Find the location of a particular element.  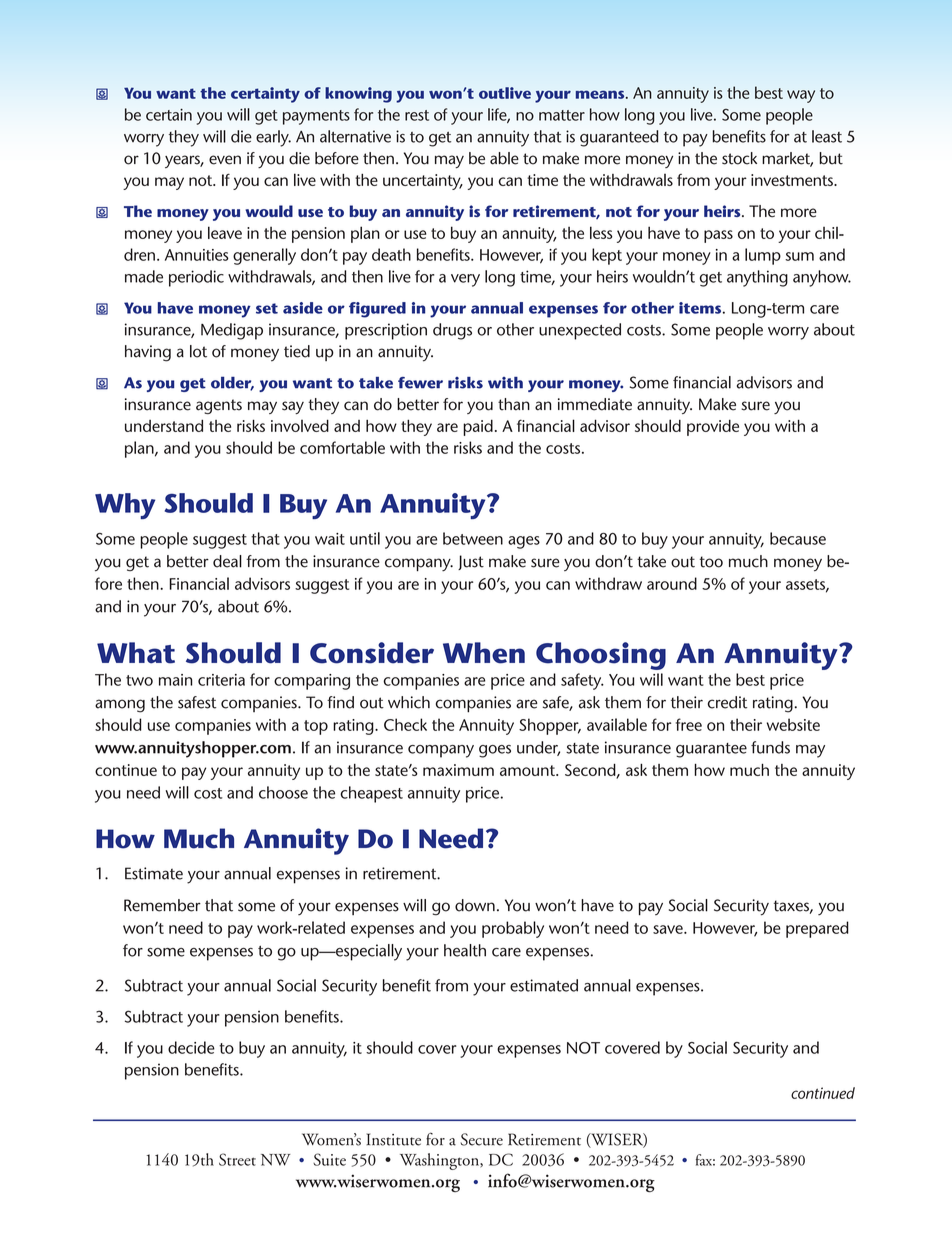

even is located at coordinates (225, 160).
